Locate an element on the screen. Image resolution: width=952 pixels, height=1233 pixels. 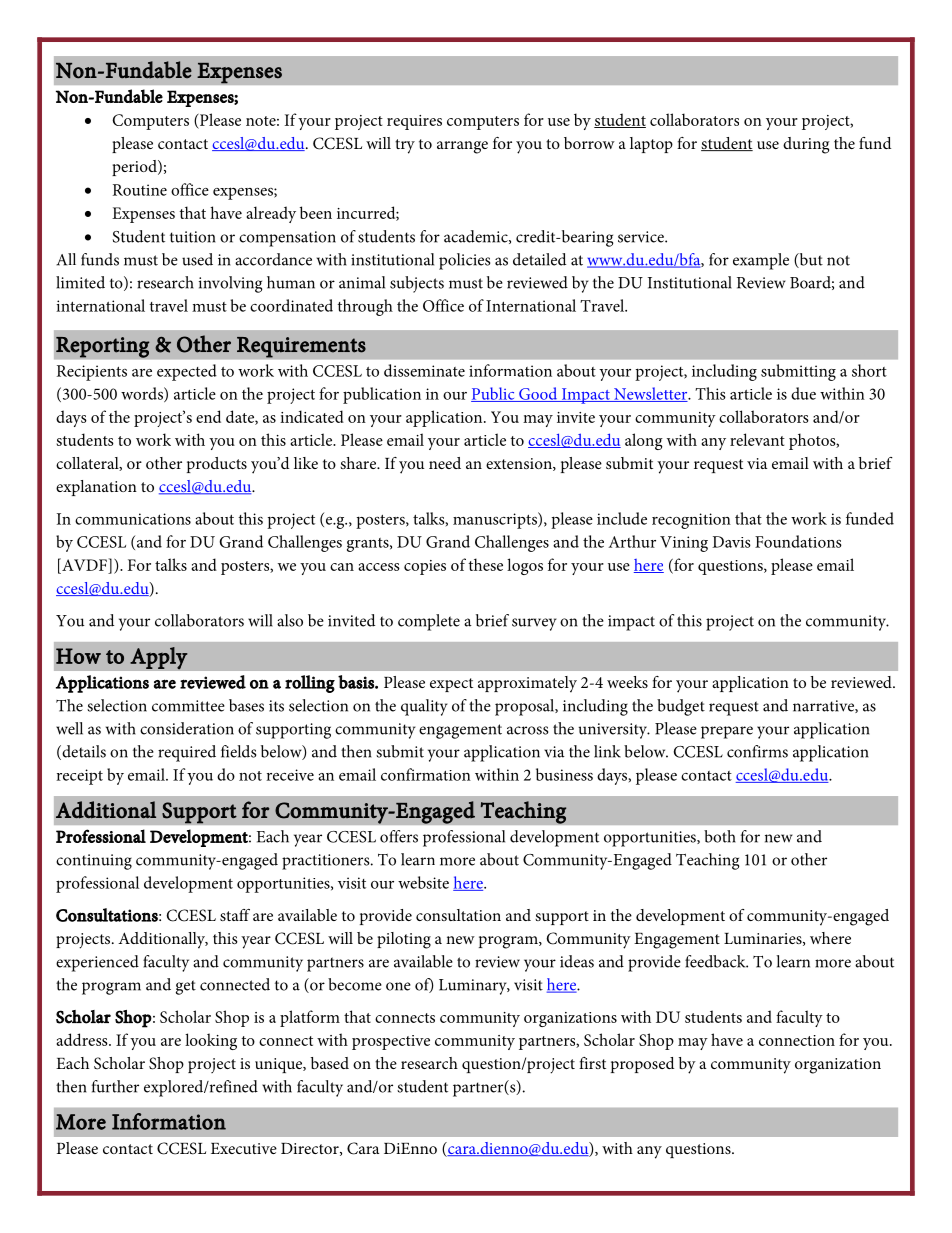
due is located at coordinates (803, 393).
